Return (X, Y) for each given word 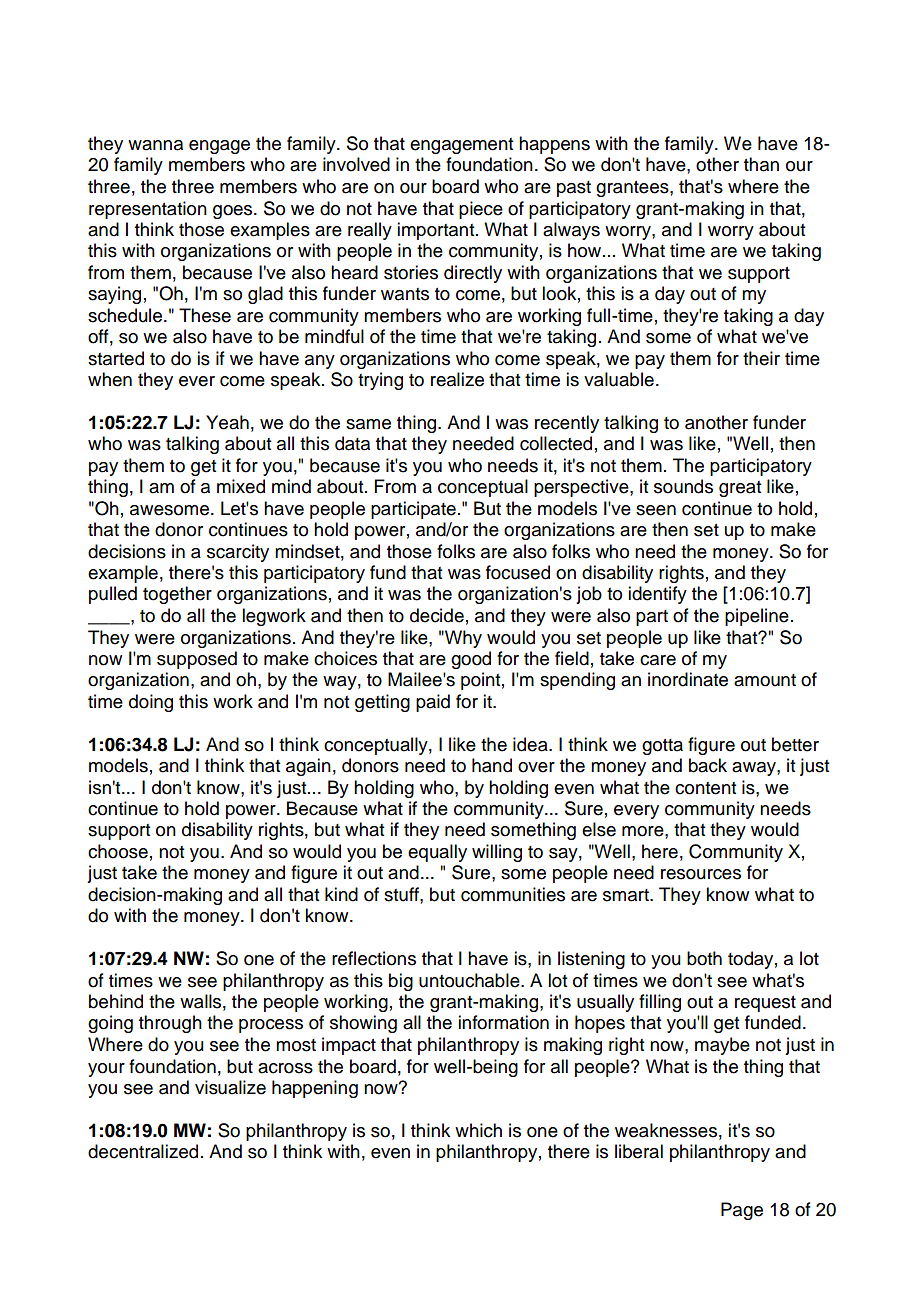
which (478, 1130)
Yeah (227, 422)
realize (457, 379)
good (471, 660)
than (761, 164)
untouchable (470, 980)
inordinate (688, 679)
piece (481, 210)
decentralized (143, 1151)
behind (116, 1001)
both (704, 958)
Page (742, 1211)
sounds (683, 486)
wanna (155, 145)
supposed (197, 660)
